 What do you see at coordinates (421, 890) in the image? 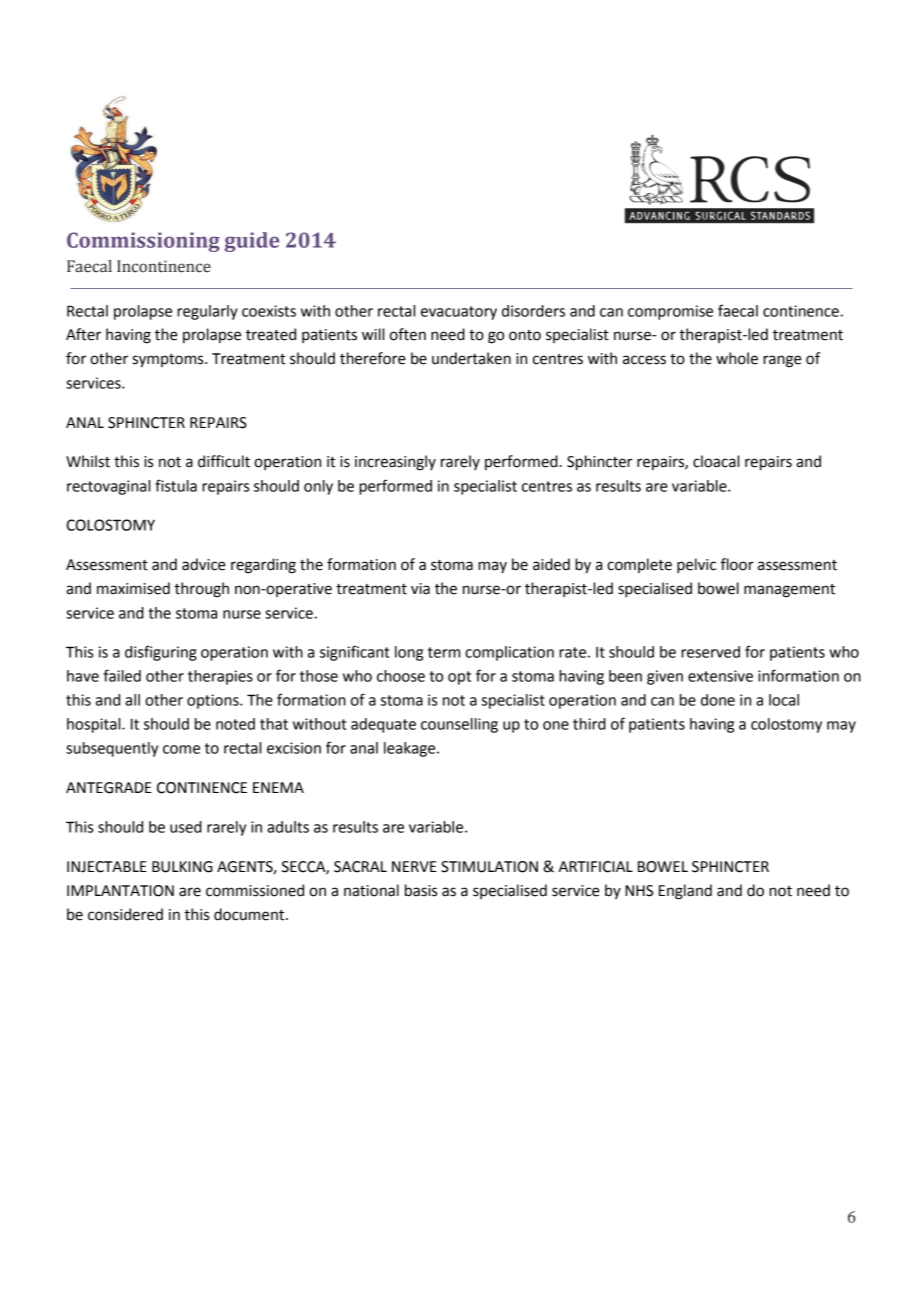
I see `basis` at bounding box center [421, 890].
